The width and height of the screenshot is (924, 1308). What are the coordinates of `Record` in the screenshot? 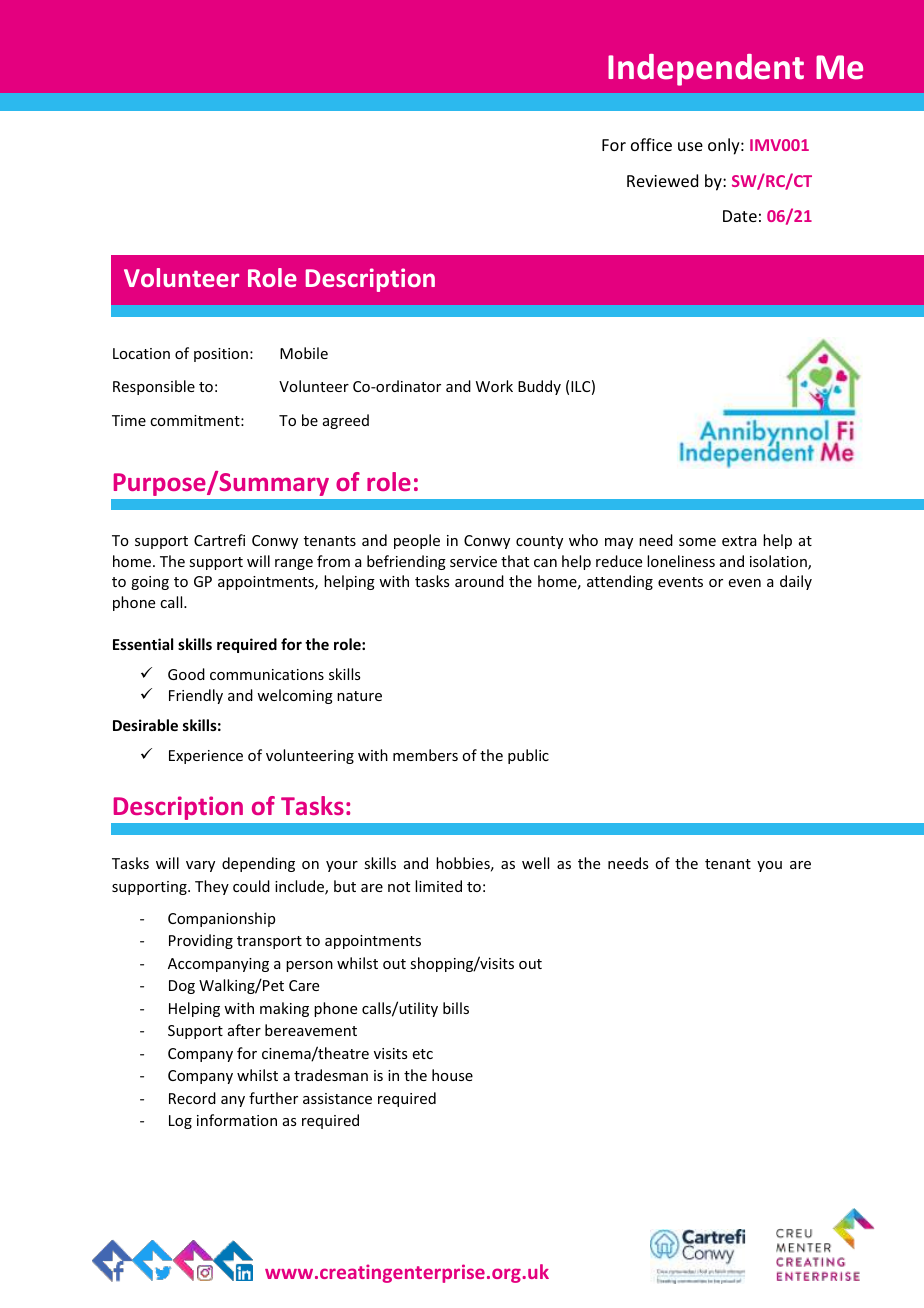 It's located at (192, 1098).
